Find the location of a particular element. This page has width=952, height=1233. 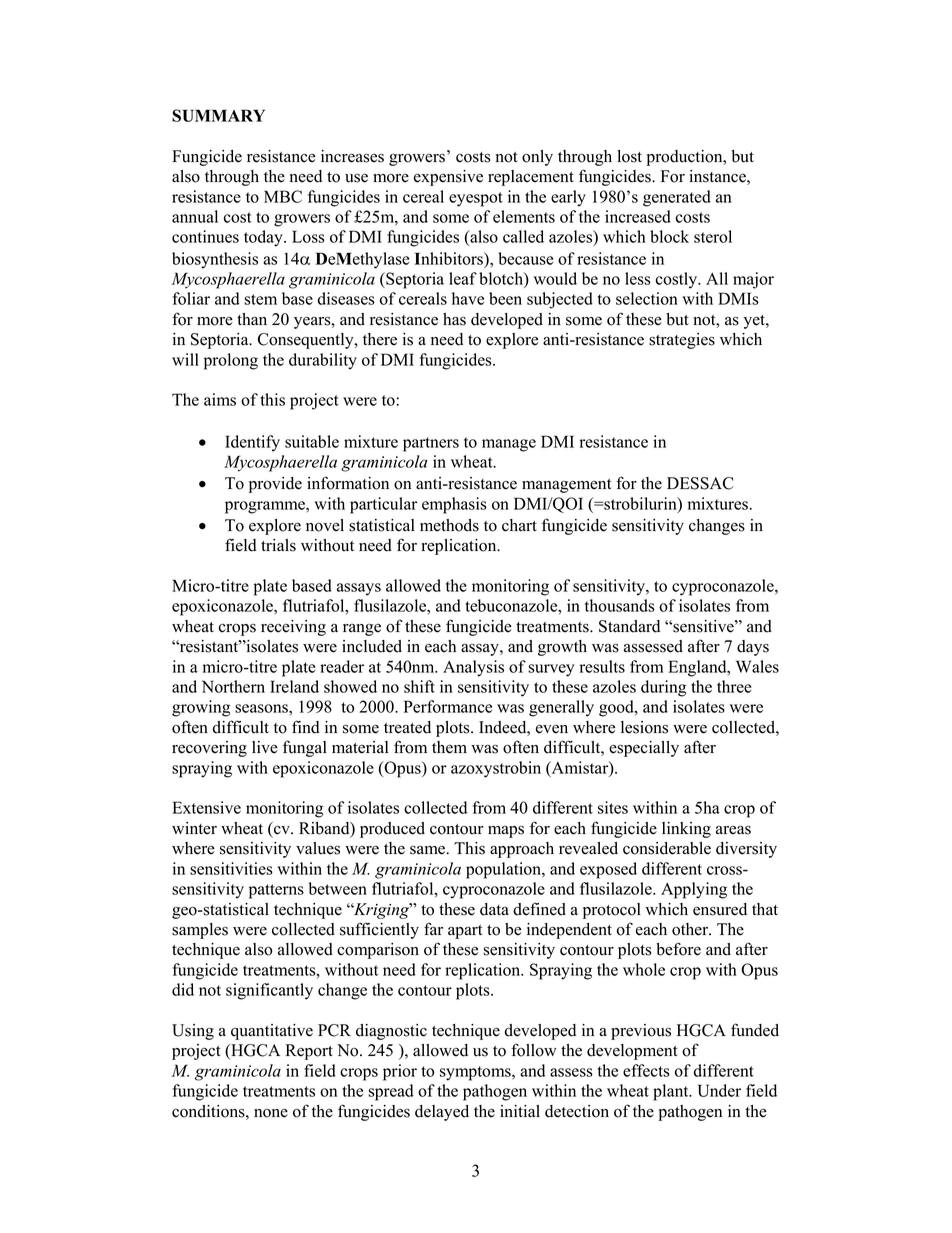

receiving is located at coordinates (293, 628).
